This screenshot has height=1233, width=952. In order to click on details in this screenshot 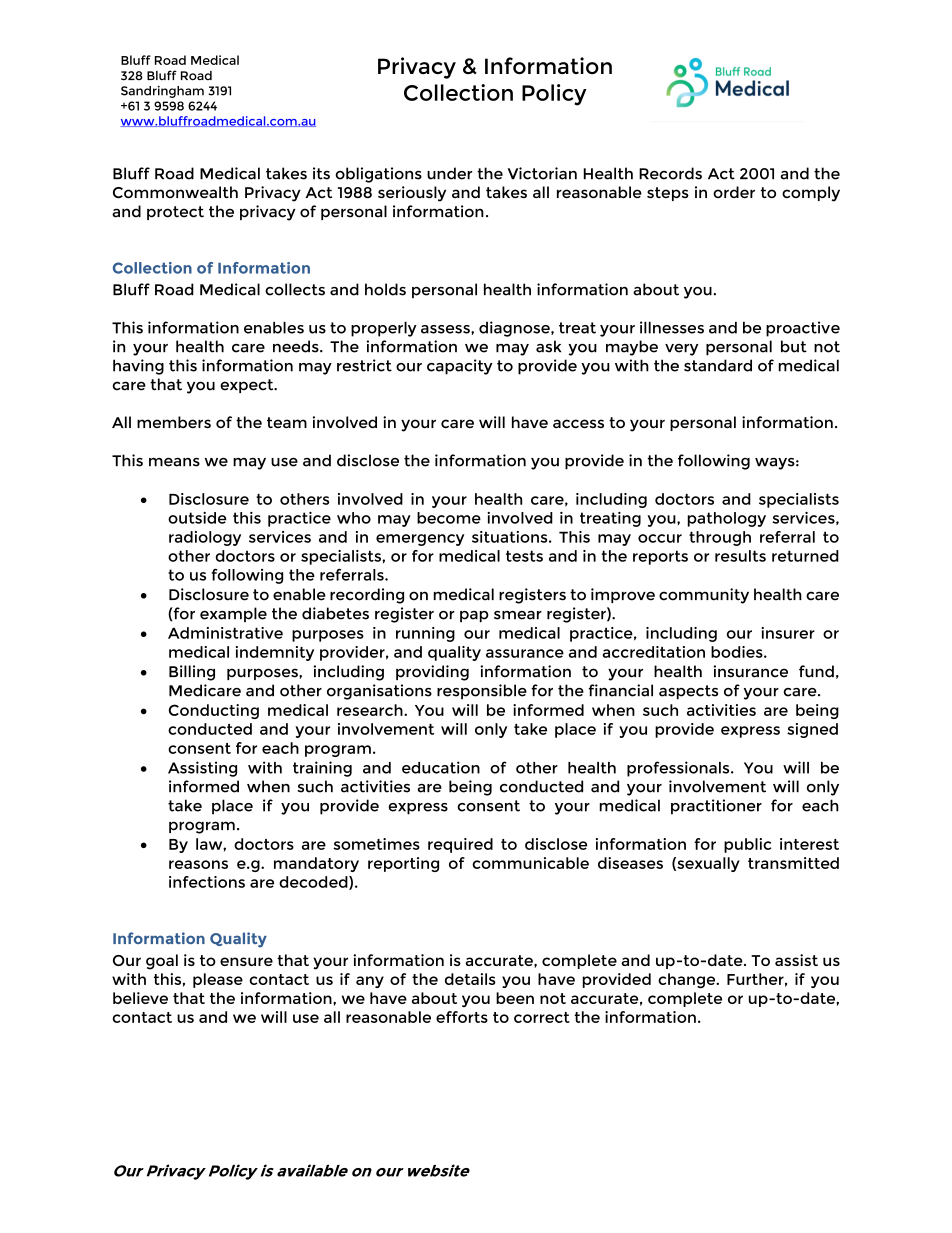, I will do `click(470, 979)`.
